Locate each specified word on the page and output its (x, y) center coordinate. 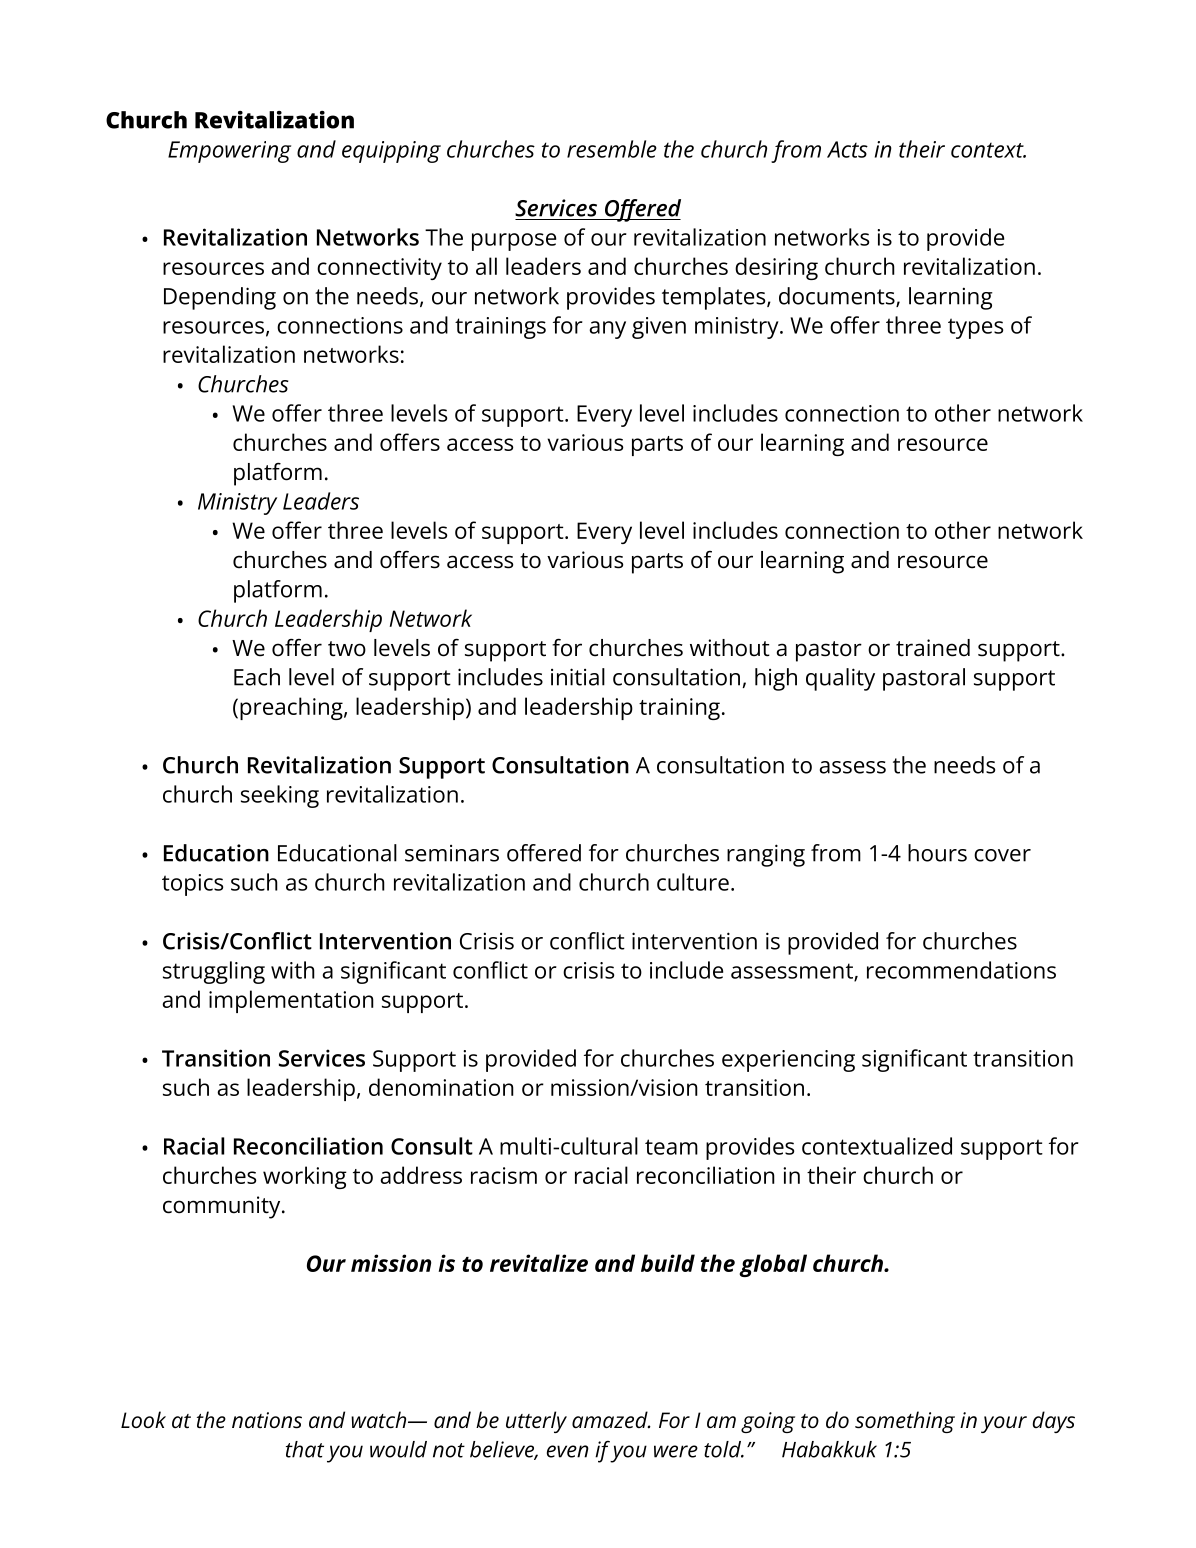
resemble (612, 149)
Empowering (229, 152)
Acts (847, 149)
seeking (280, 796)
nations (267, 1420)
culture (693, 882)
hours (937, 853)
